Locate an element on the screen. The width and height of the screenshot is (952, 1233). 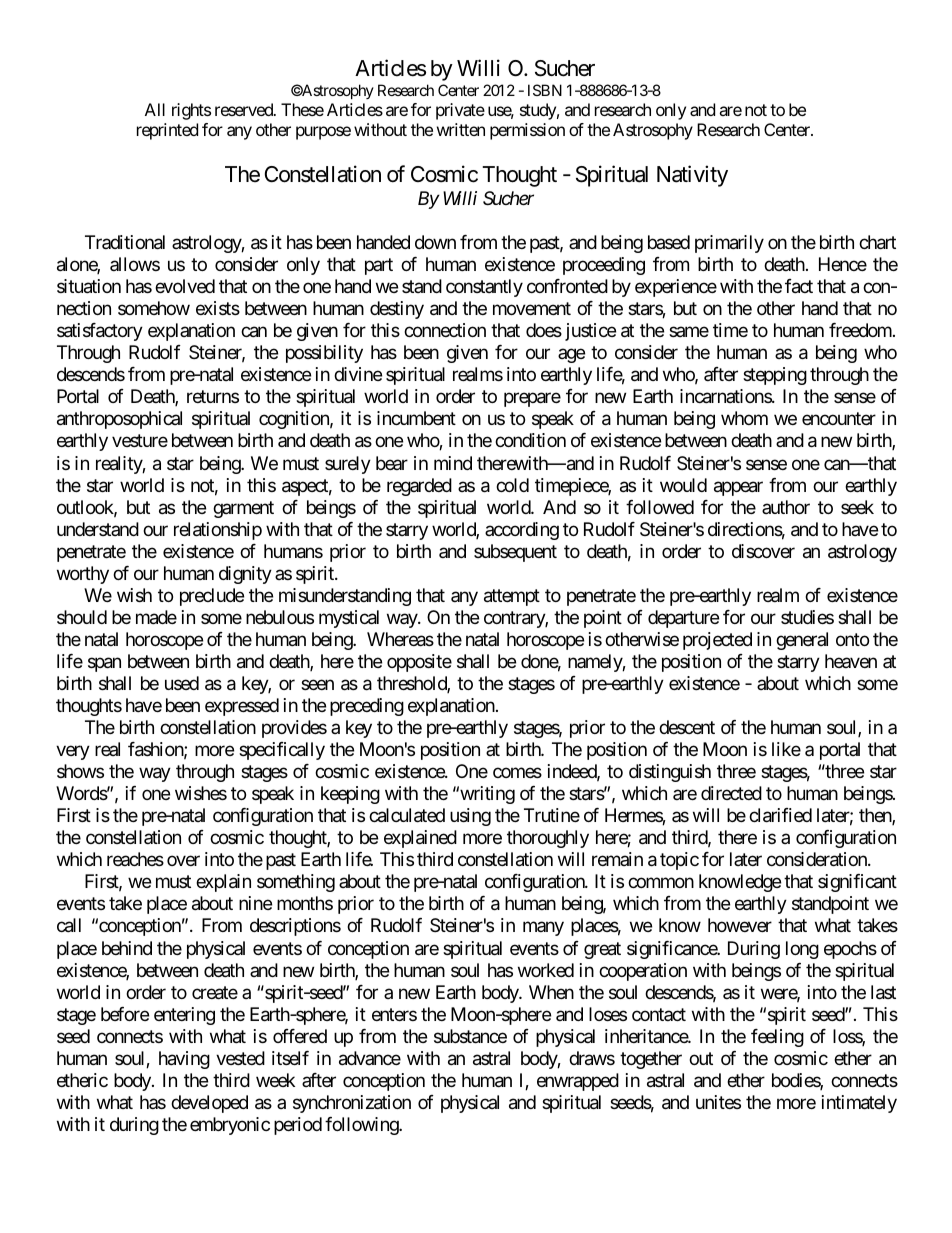
mind is located at coordinates (453, 463).
